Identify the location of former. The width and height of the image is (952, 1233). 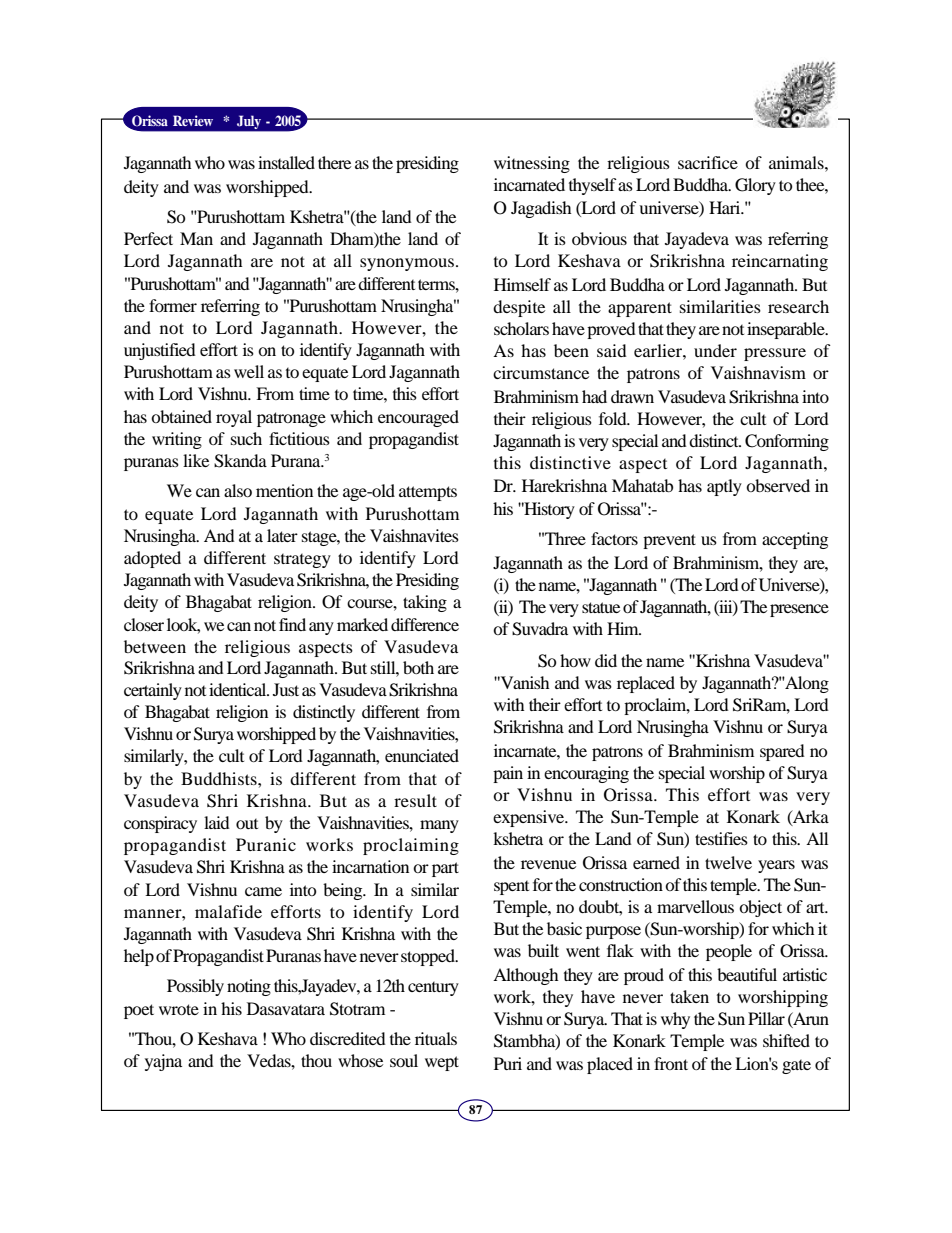
(173, 305).
